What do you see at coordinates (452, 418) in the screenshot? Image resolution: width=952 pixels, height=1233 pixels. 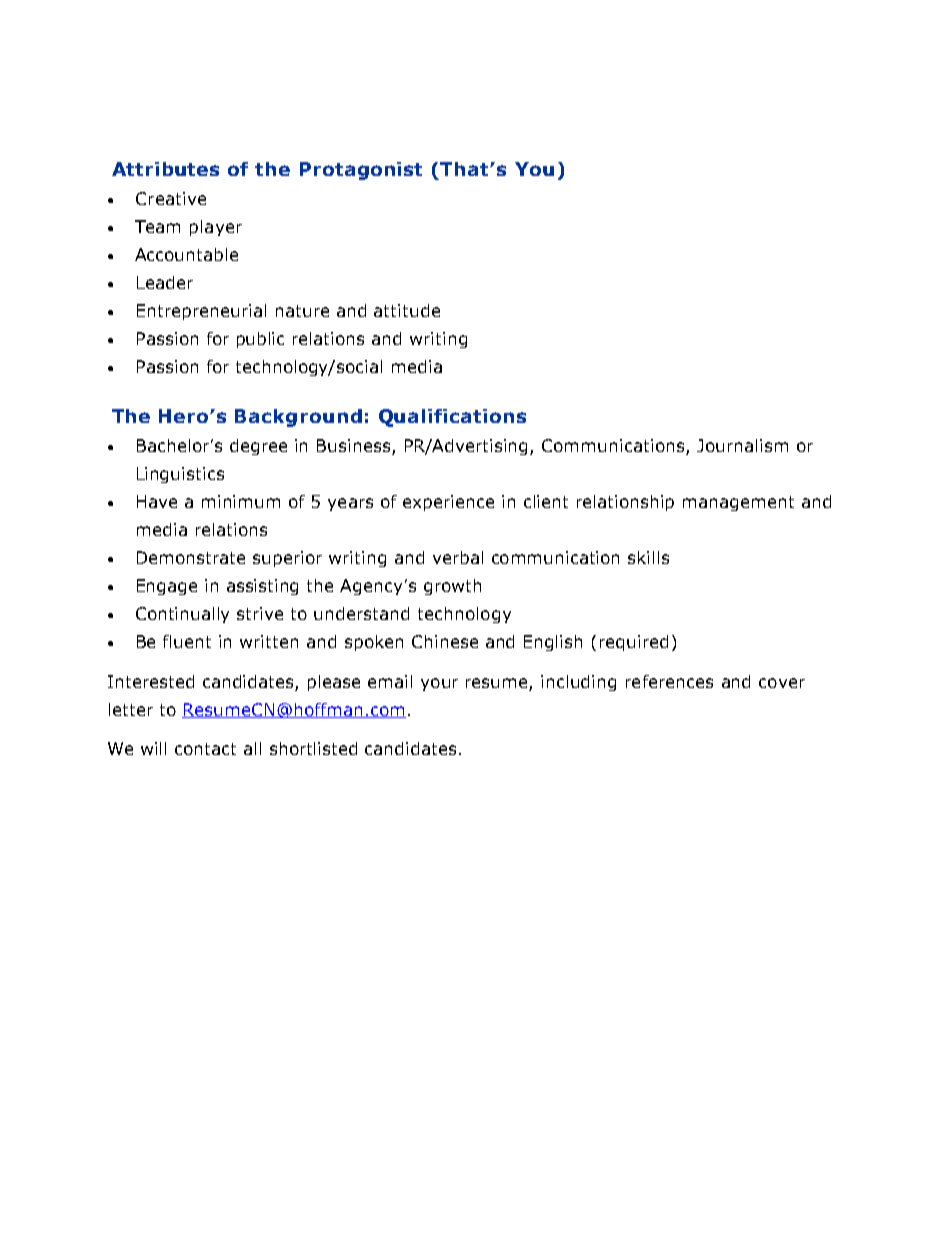 I see `Qualifications` at bounding box center [452, 418].
